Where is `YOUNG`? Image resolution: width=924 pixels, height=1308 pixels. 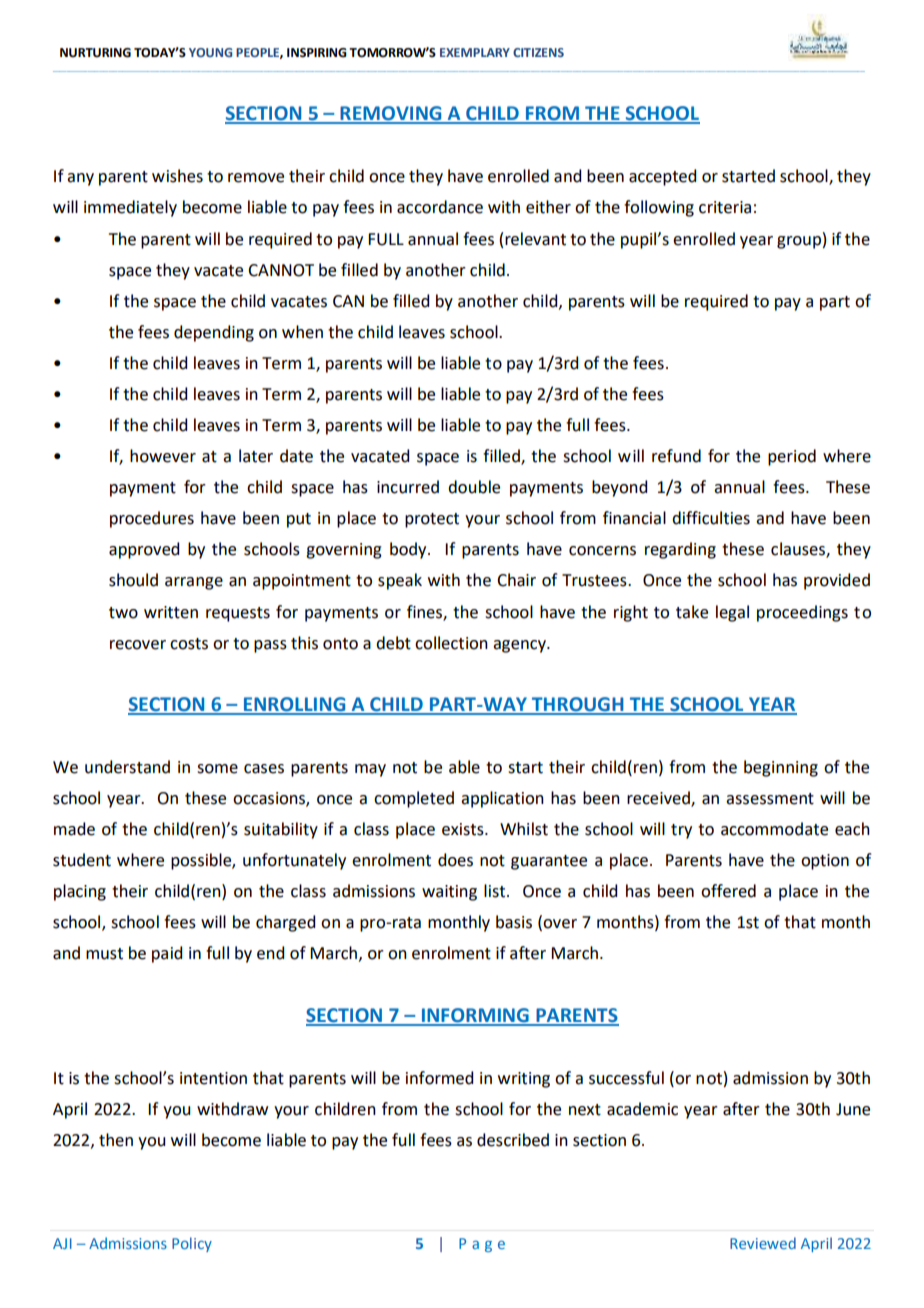
YOUNG is located at coordinates (210, 52).
